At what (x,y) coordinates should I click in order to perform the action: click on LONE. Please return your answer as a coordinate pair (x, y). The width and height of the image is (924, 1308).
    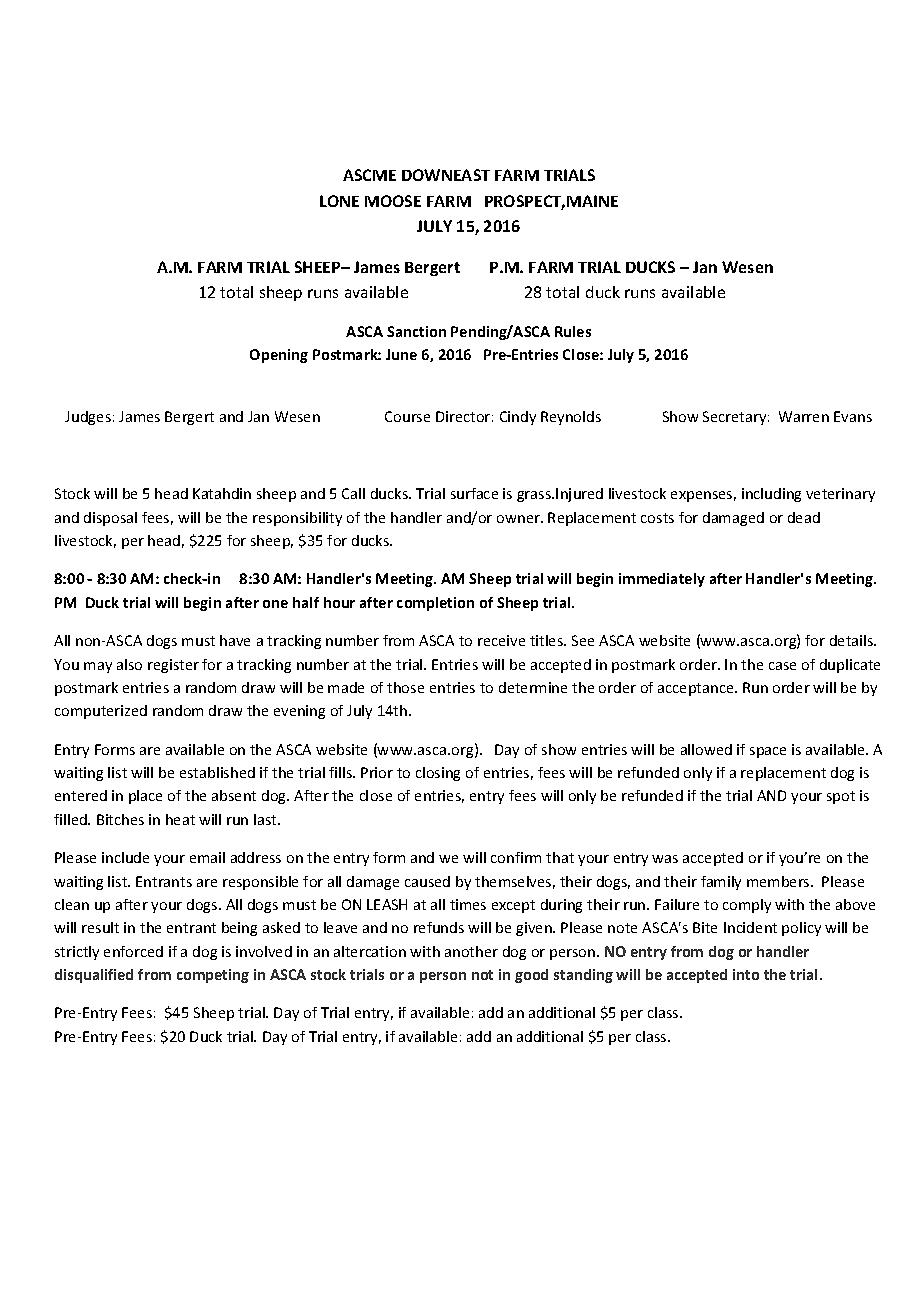
    Looking at the image, I should click on (339, 201).
